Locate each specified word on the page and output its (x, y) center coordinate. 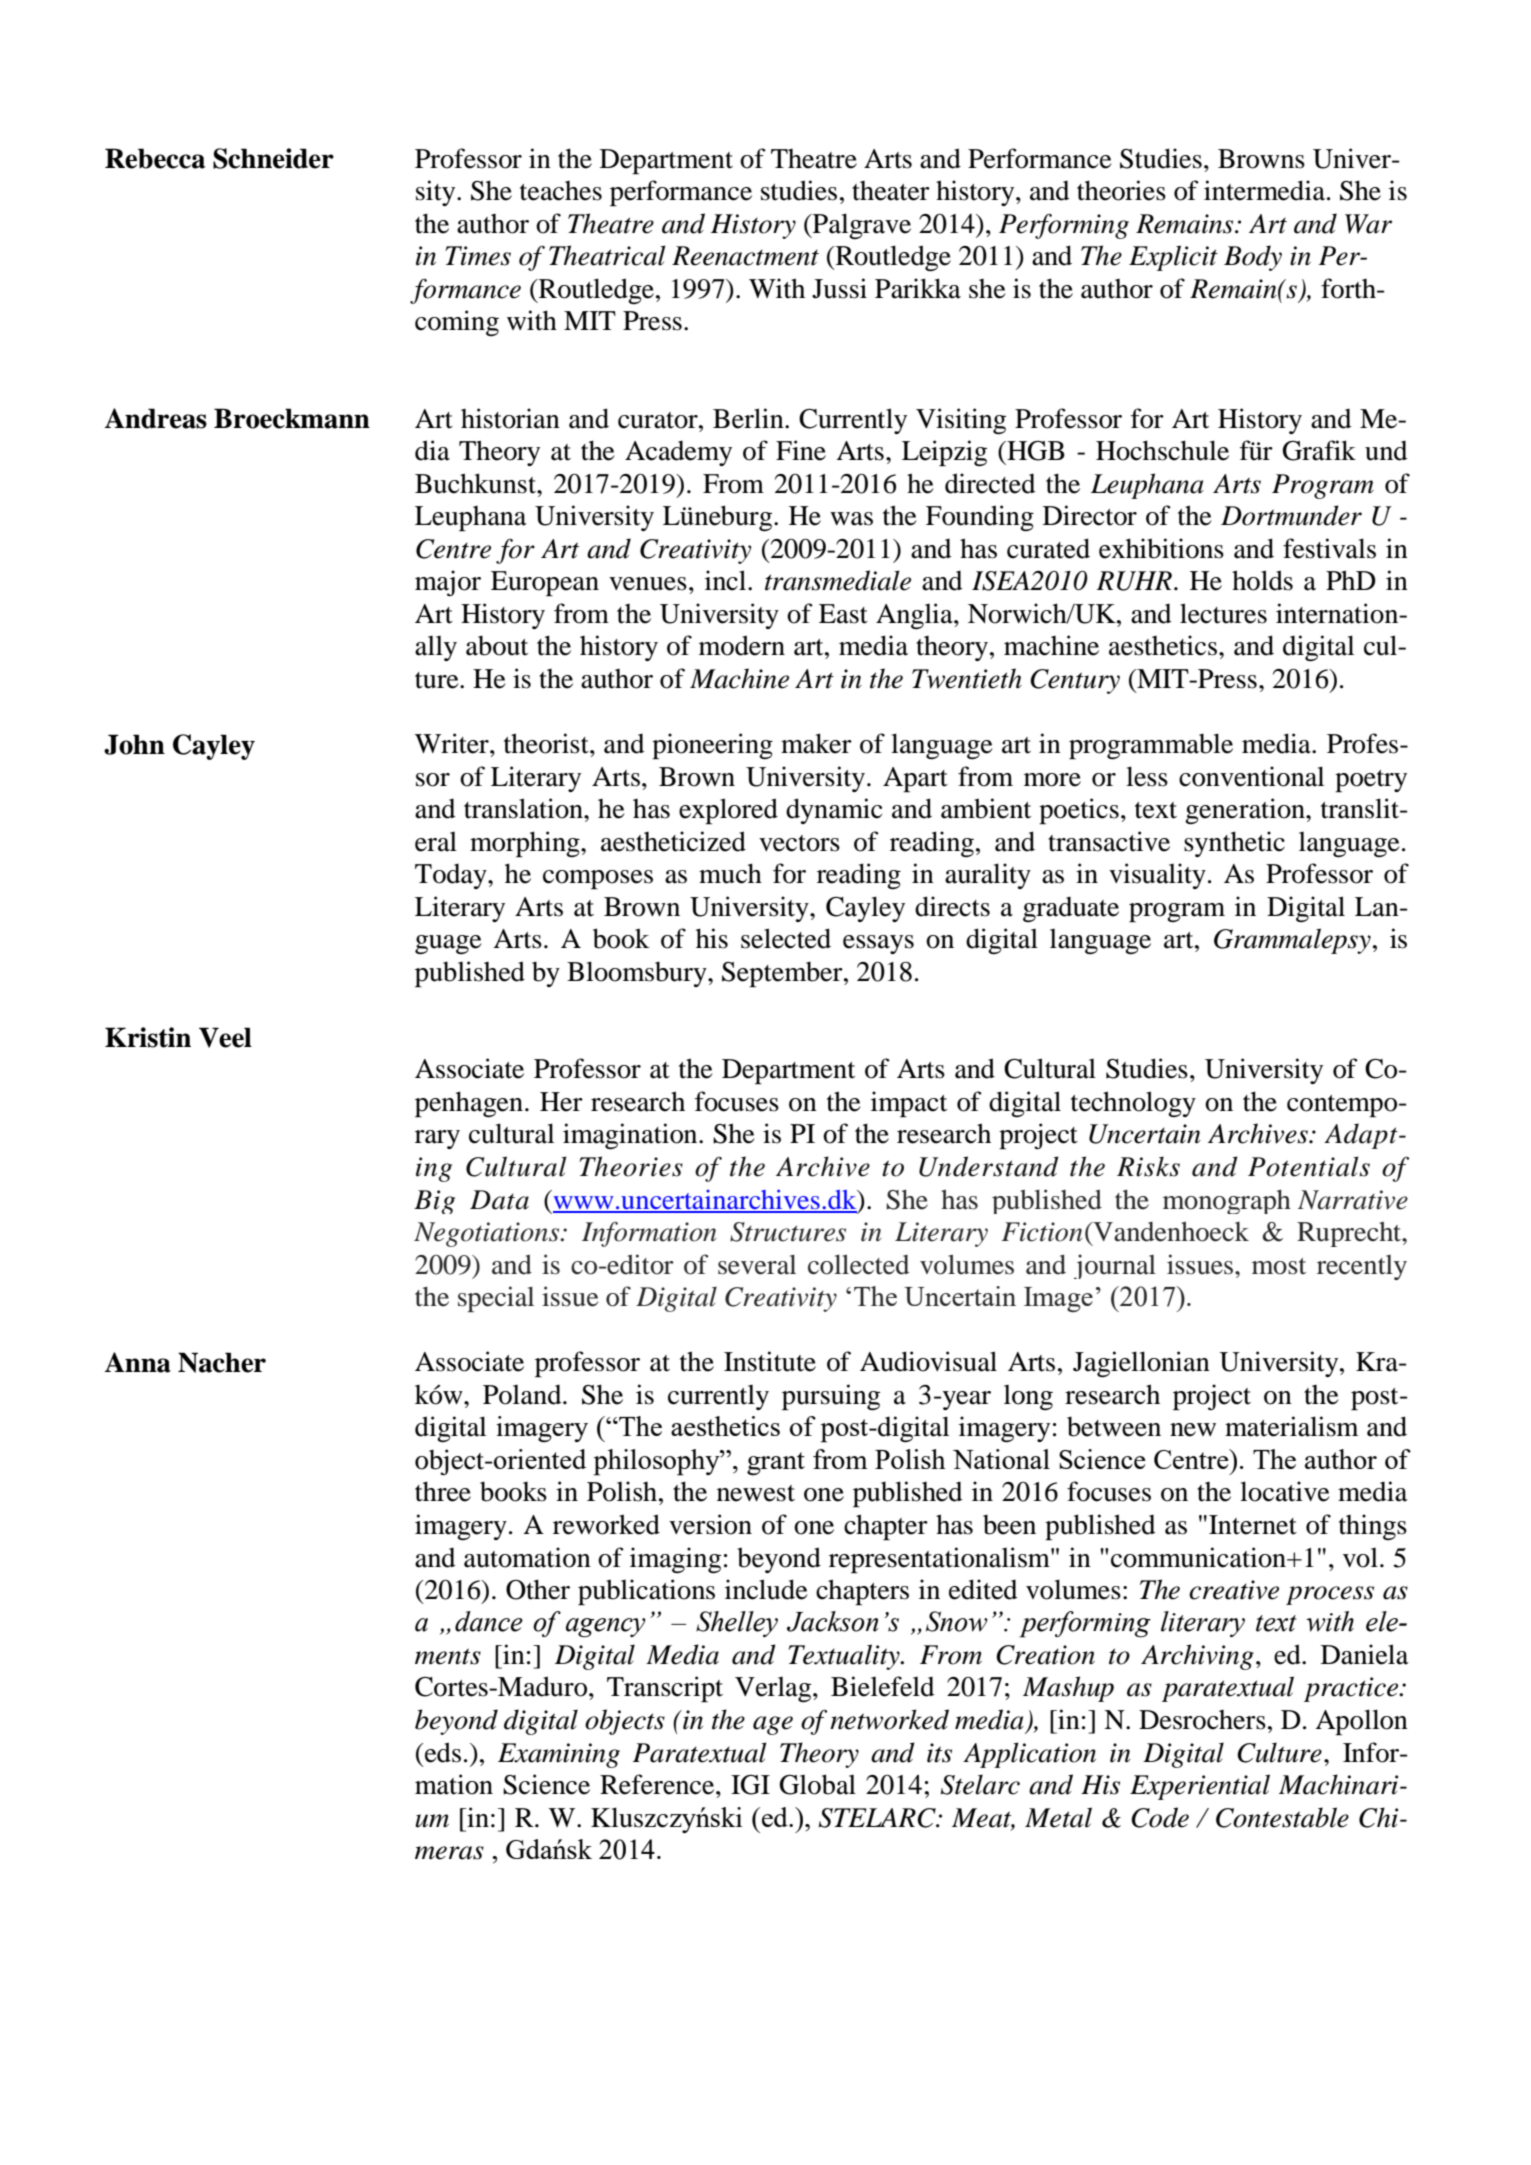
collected (858, 1264)
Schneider (273, 158)
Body (1253, 258)
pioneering (712, 746)
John (134, 744)
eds (443, 1752)
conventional (1251, 776)
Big (434, 1202)
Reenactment (745, 256)
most (1279, 1266)
